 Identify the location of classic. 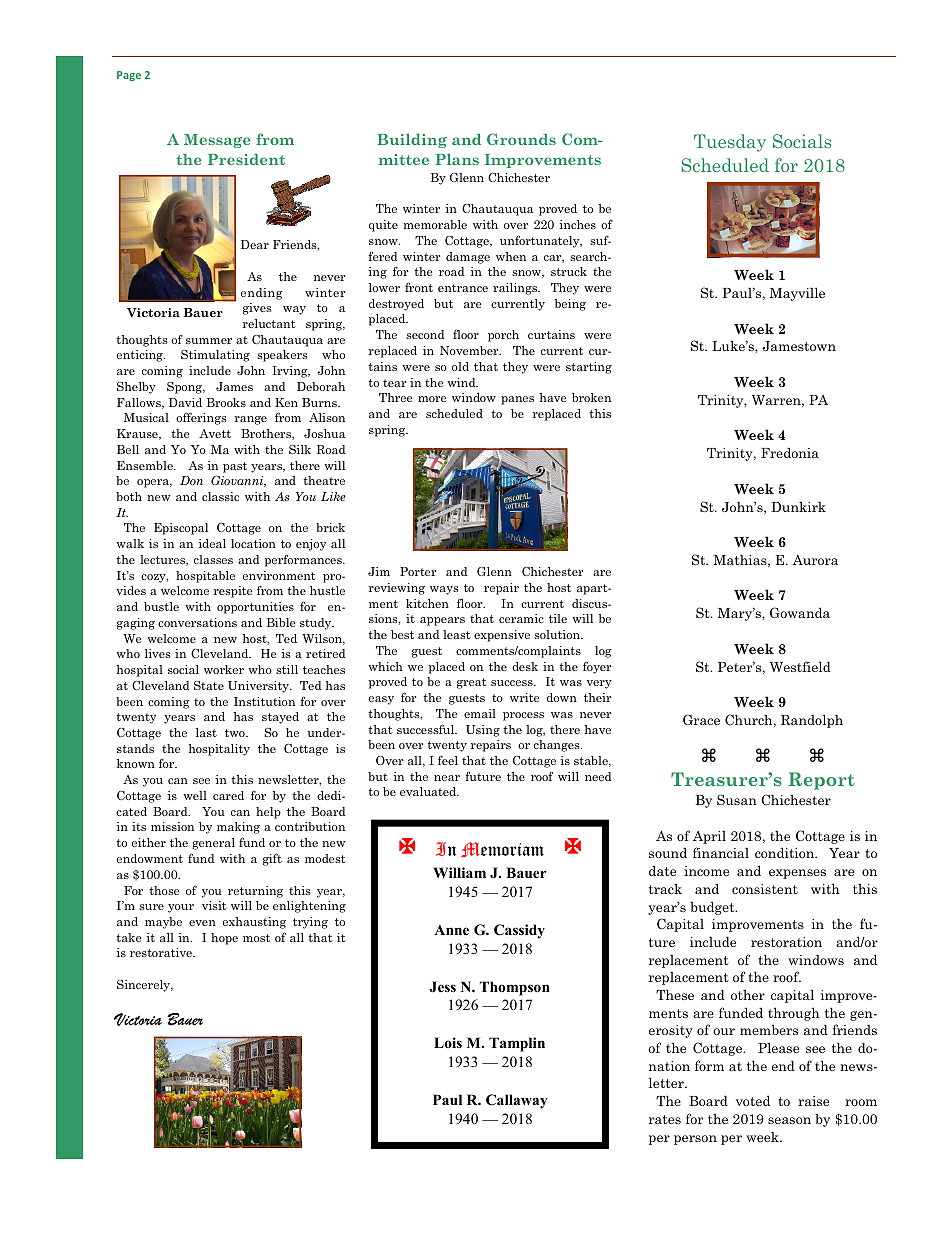
(220, 496).
